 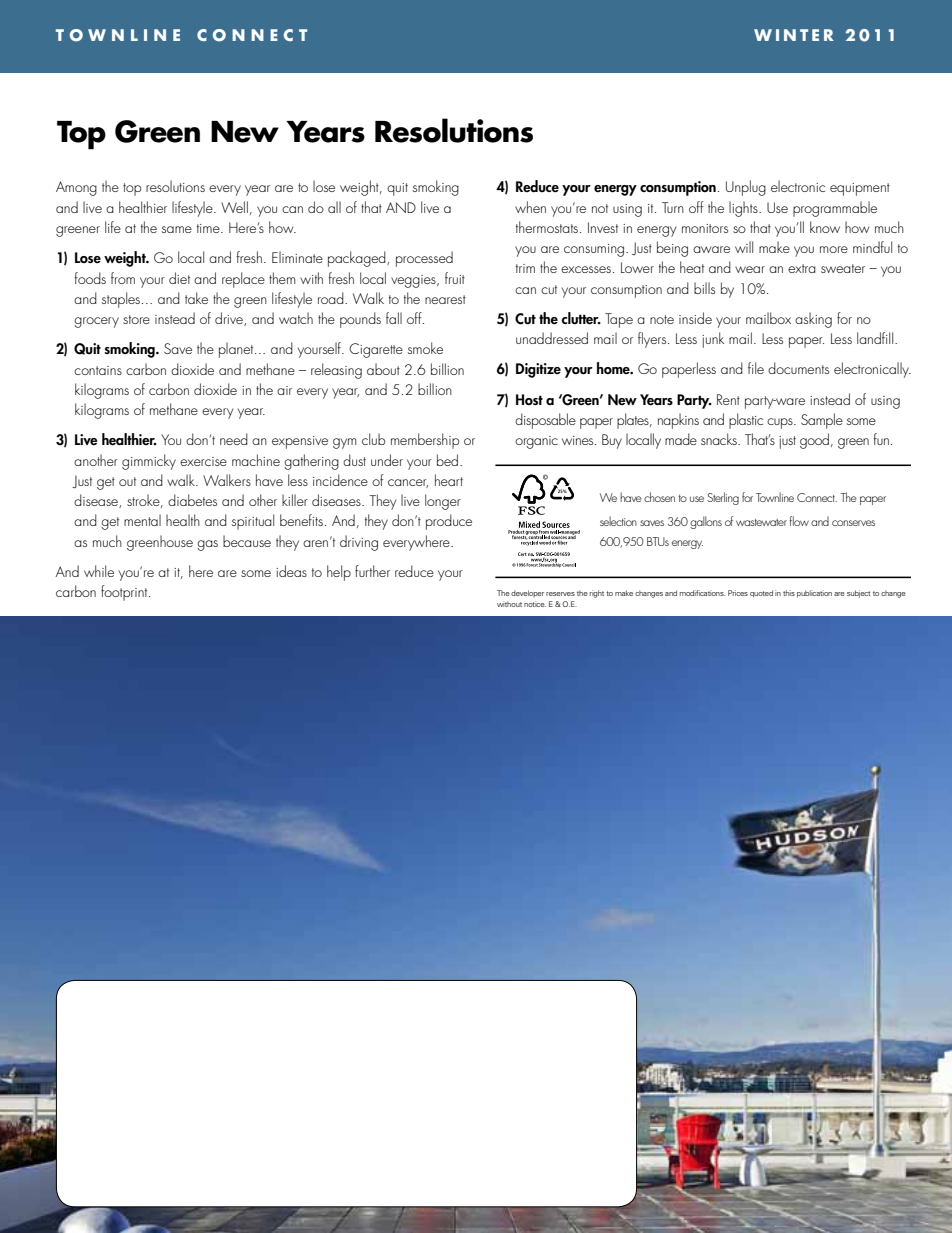 What do you see at coordinates (179, 278) in the image?
I see `diet` at bounding box center [179, 278].
